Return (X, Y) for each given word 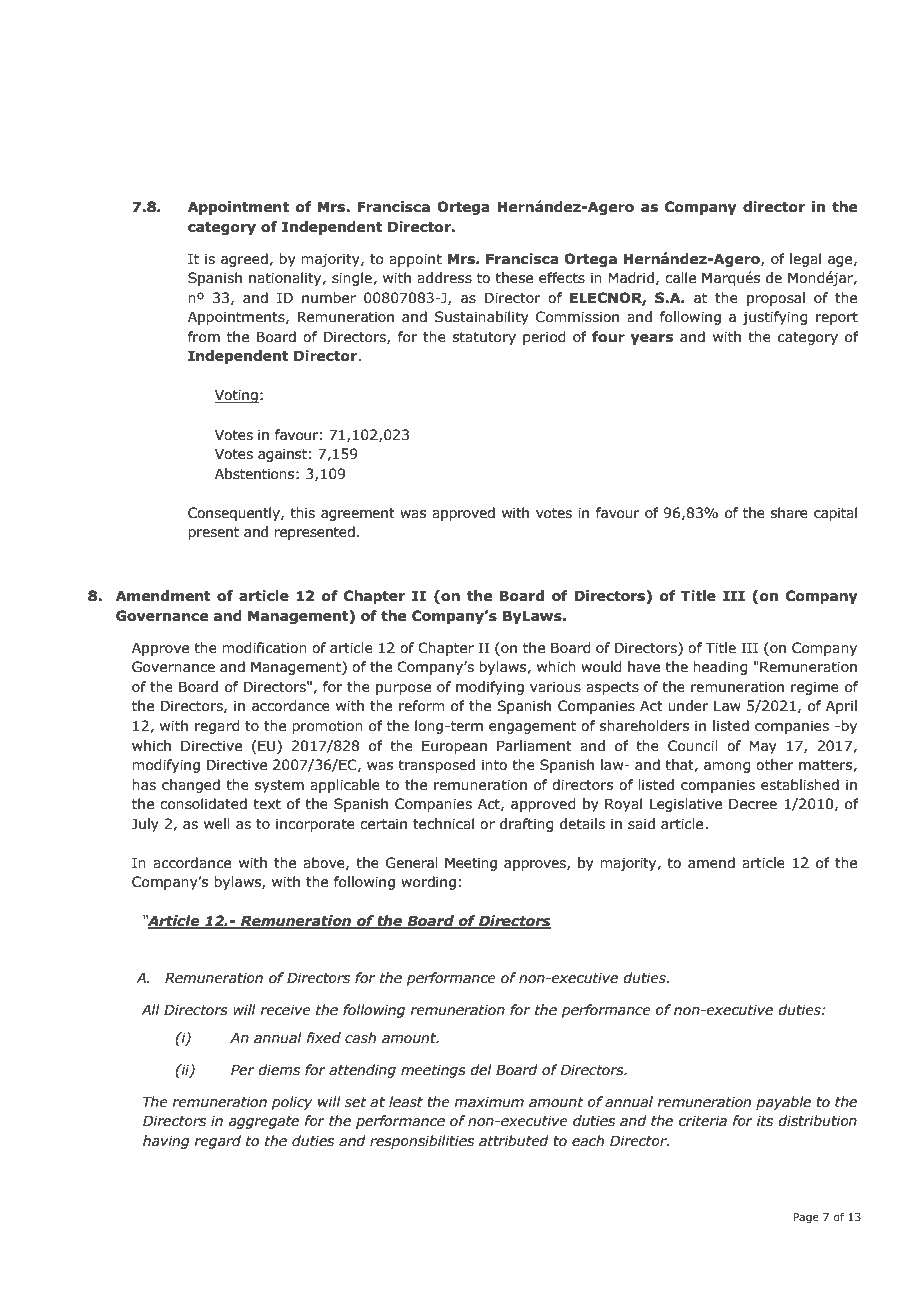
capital (835, 514)
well (217, 824)
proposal (776, 299)
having (166, 1142)
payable (783, 1103)
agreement (358, 514)
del (481, 1070)
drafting (527, 825)
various (555, 687)
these (514, 278)
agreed (245, 260)
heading (720, 668)
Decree (753, 804)
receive (285, 1010)
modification (264, 648)
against (282, 455)
